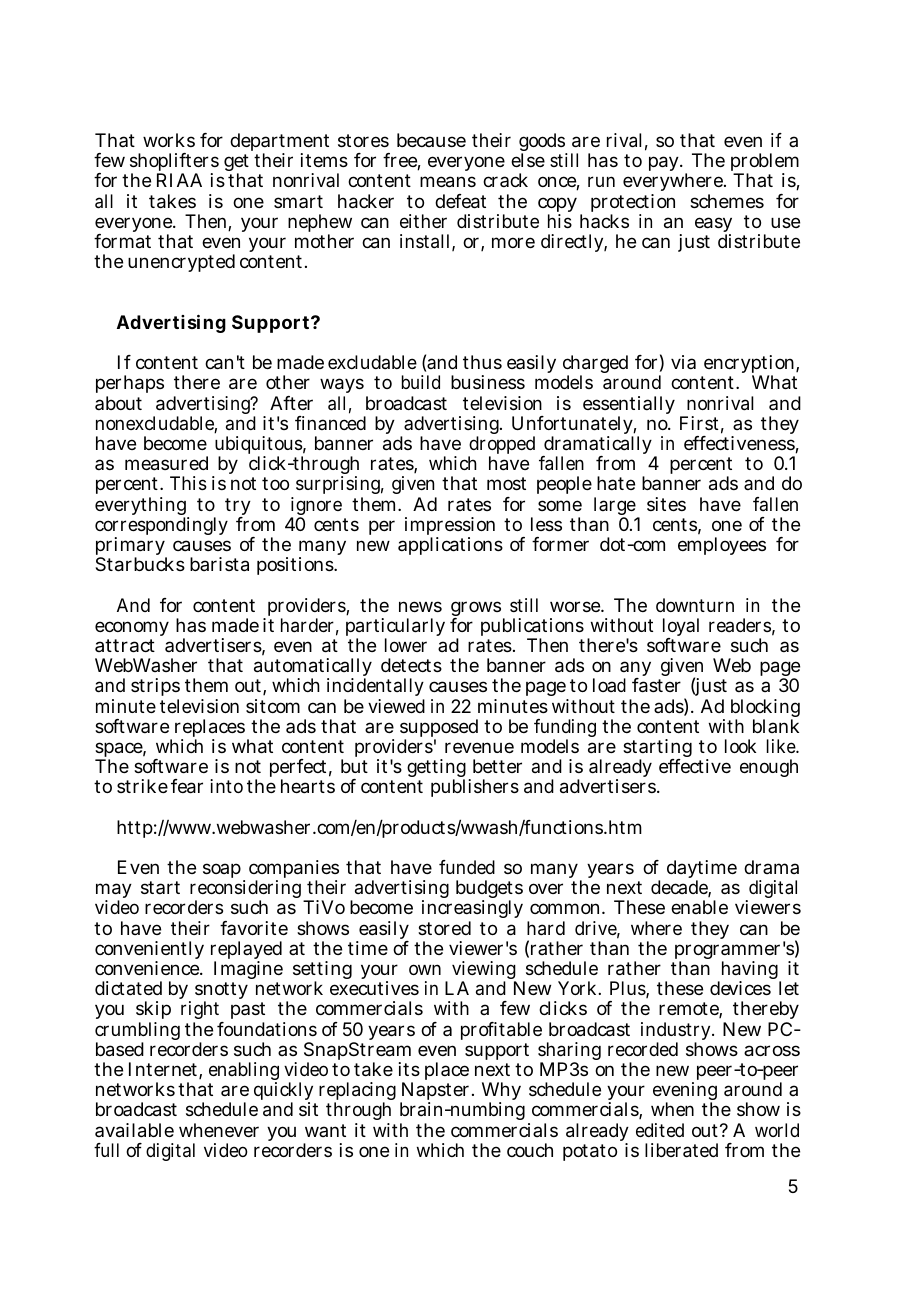 Image resolution: width=924 pixels, height=1308 pixels. What do you see at coordinates (727, 201) in the page?
I see `schemes` at bounding box center [727, 201].
